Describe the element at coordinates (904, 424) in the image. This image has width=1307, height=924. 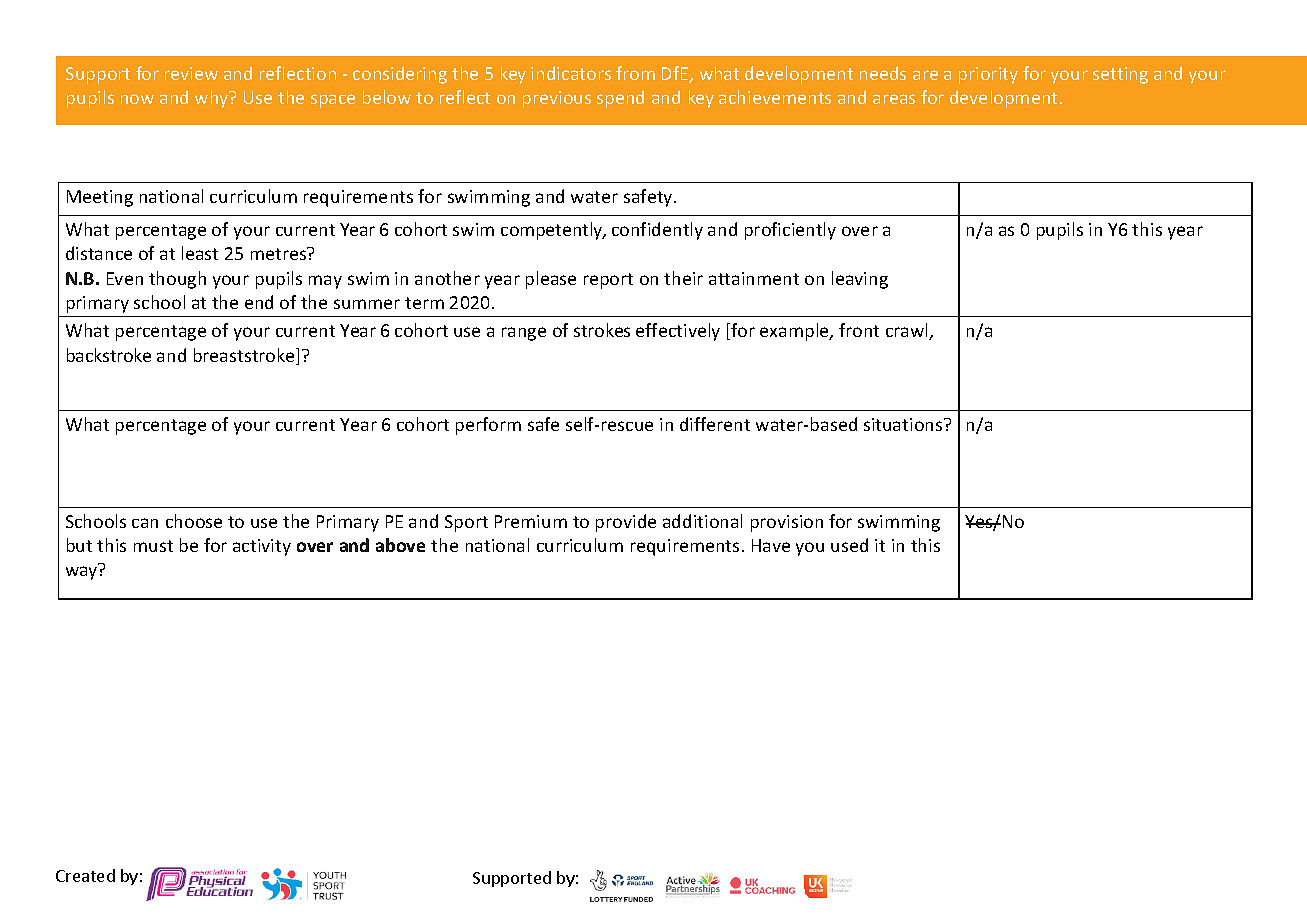
I see `situations` at that location.
